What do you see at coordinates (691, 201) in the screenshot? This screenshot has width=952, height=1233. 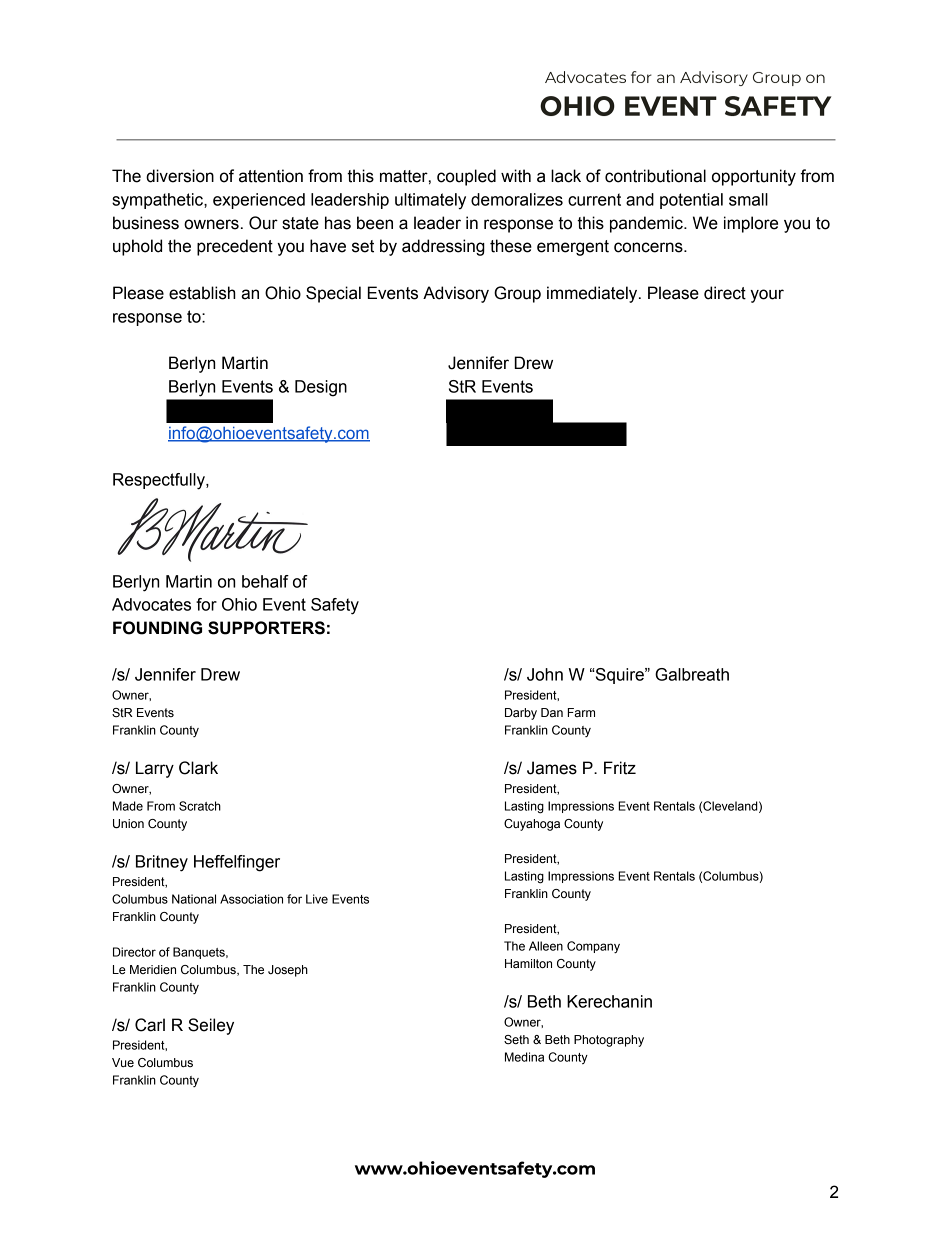 I see `potential` at bounding box center [691, 201].
